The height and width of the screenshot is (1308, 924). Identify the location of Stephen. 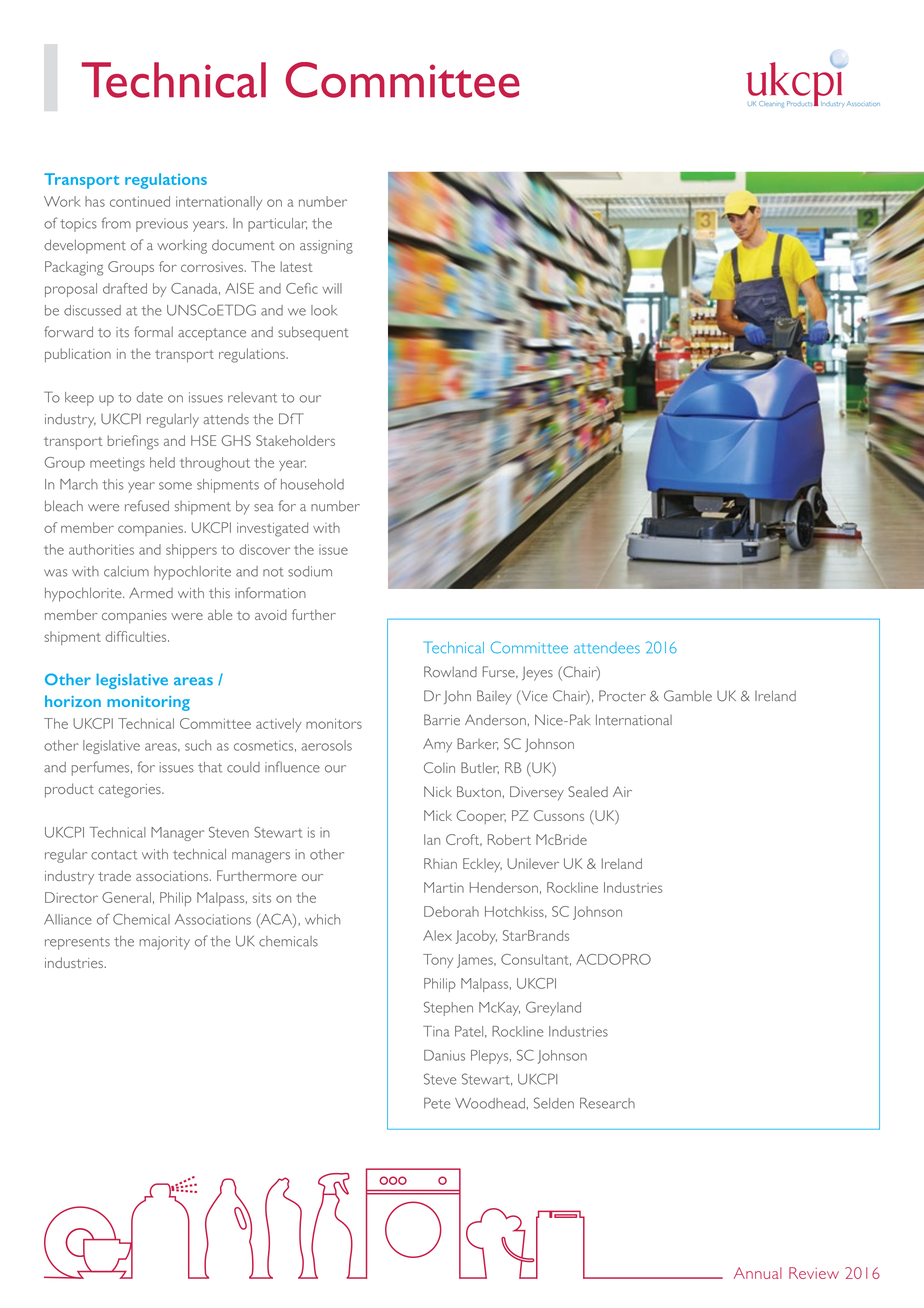
(448, 1009).
